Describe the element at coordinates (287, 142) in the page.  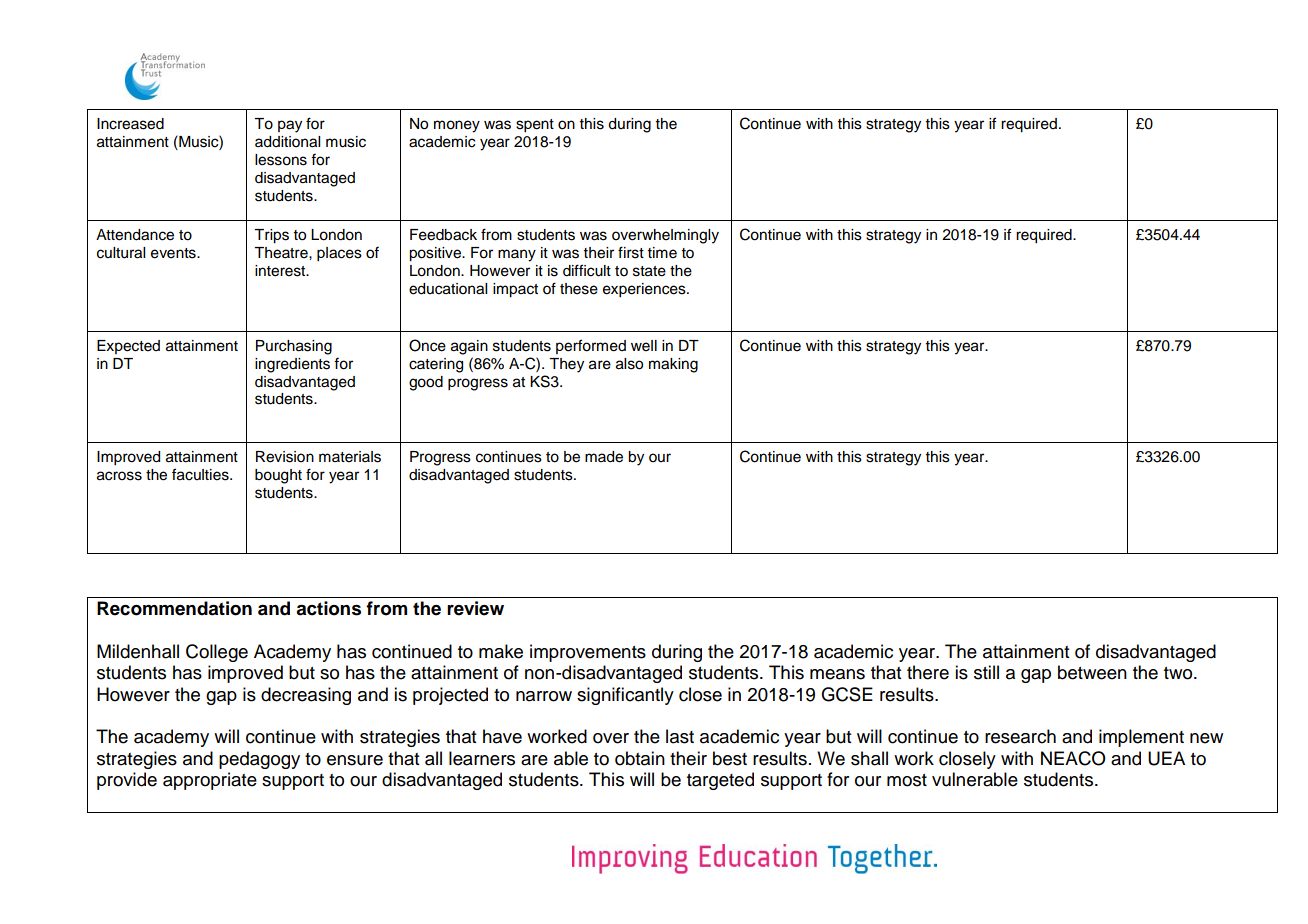
I see `additional` at that location.
